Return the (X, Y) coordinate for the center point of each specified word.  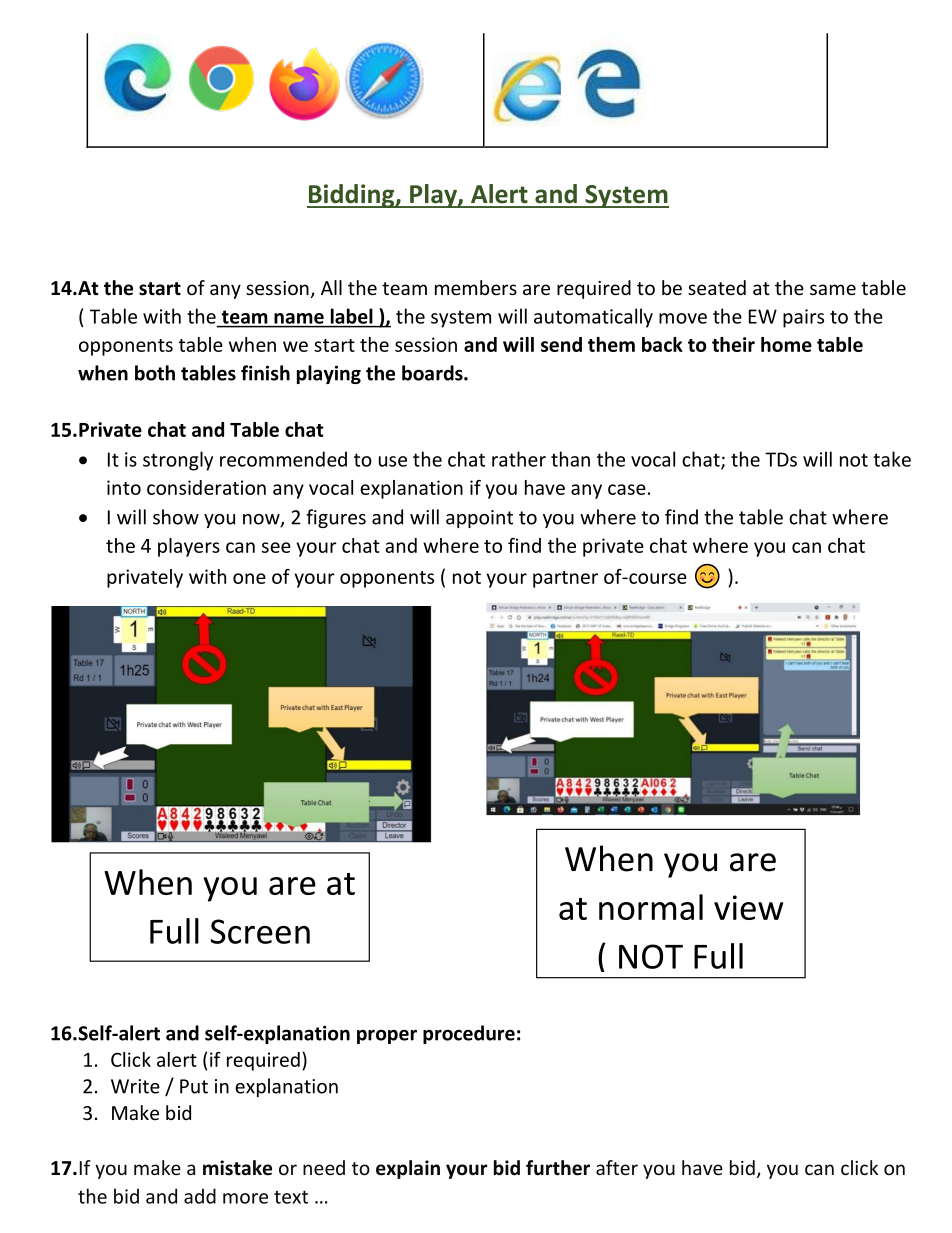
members (476, 287)
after (617, 1167)
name (299, 318)
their (733, 344)
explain (408, 1169)
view (748, 907)
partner (565, 579)
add (200, 1196)
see (276, 547)
